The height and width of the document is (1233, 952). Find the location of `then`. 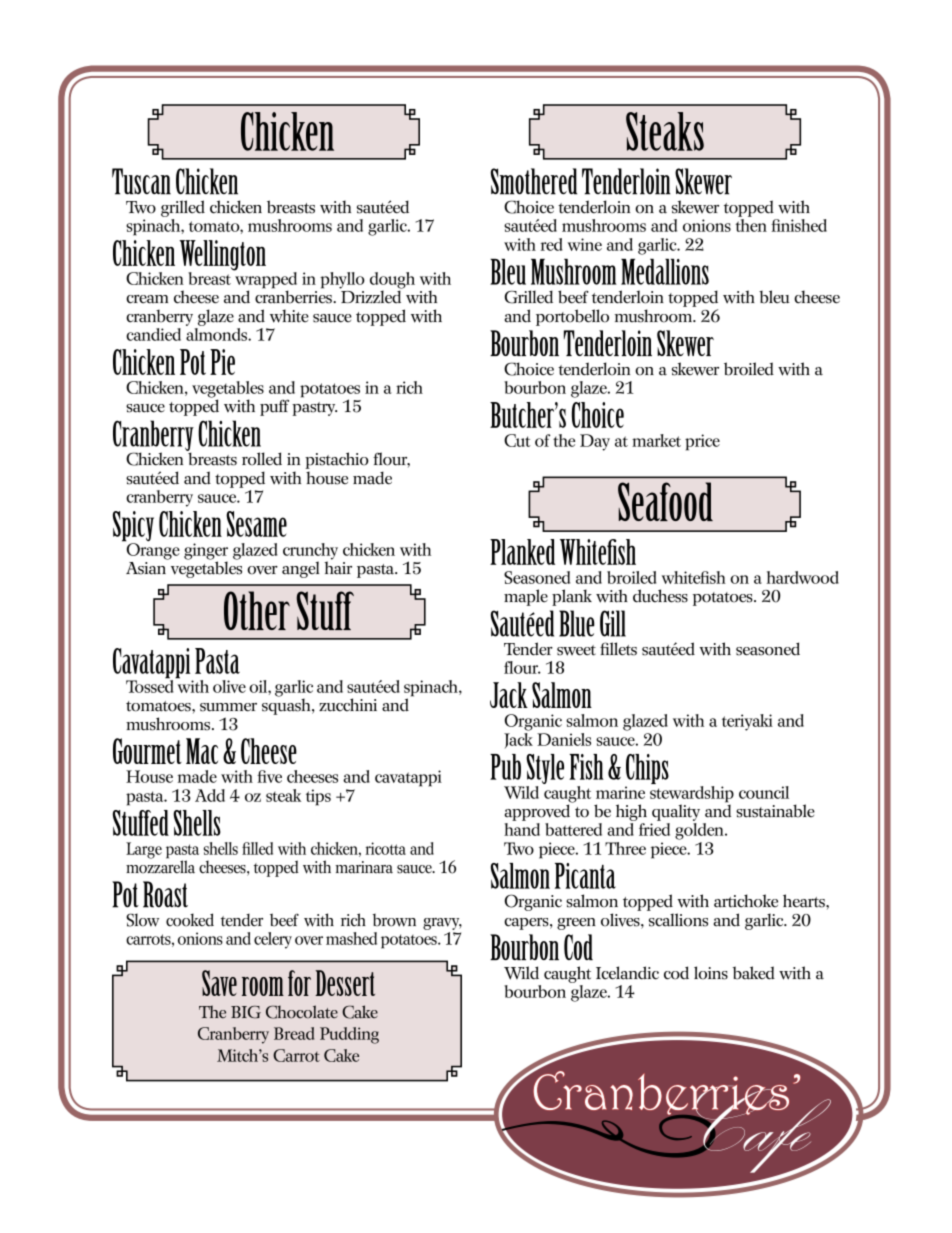

then is located at coordinates (751, 225).
